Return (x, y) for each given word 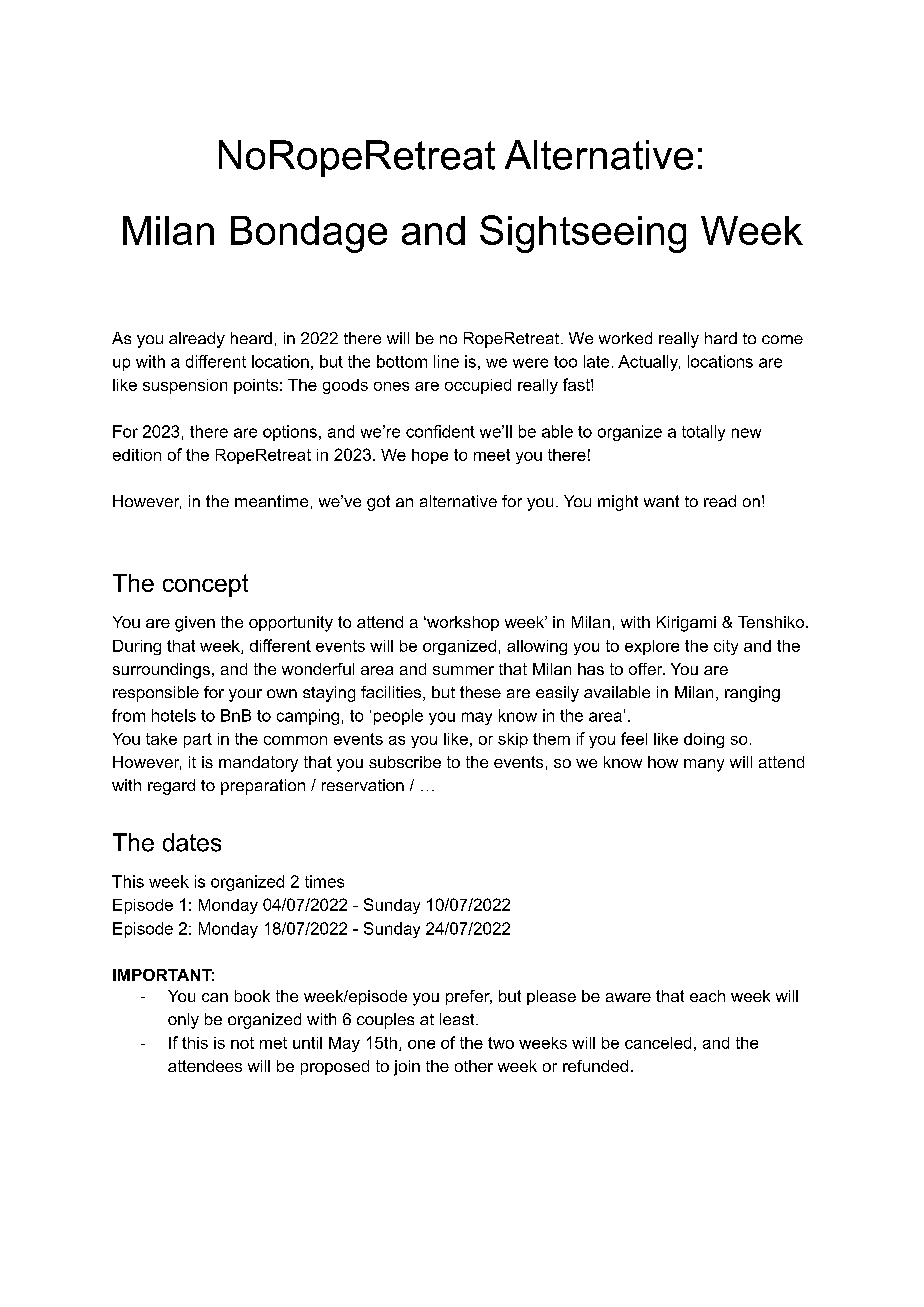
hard (721, 338)
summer (463, 670)
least (458, 1019)
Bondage (309, 234)
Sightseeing (583, 234)
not (242, 1043)
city (726, 647)
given (195, 624)
